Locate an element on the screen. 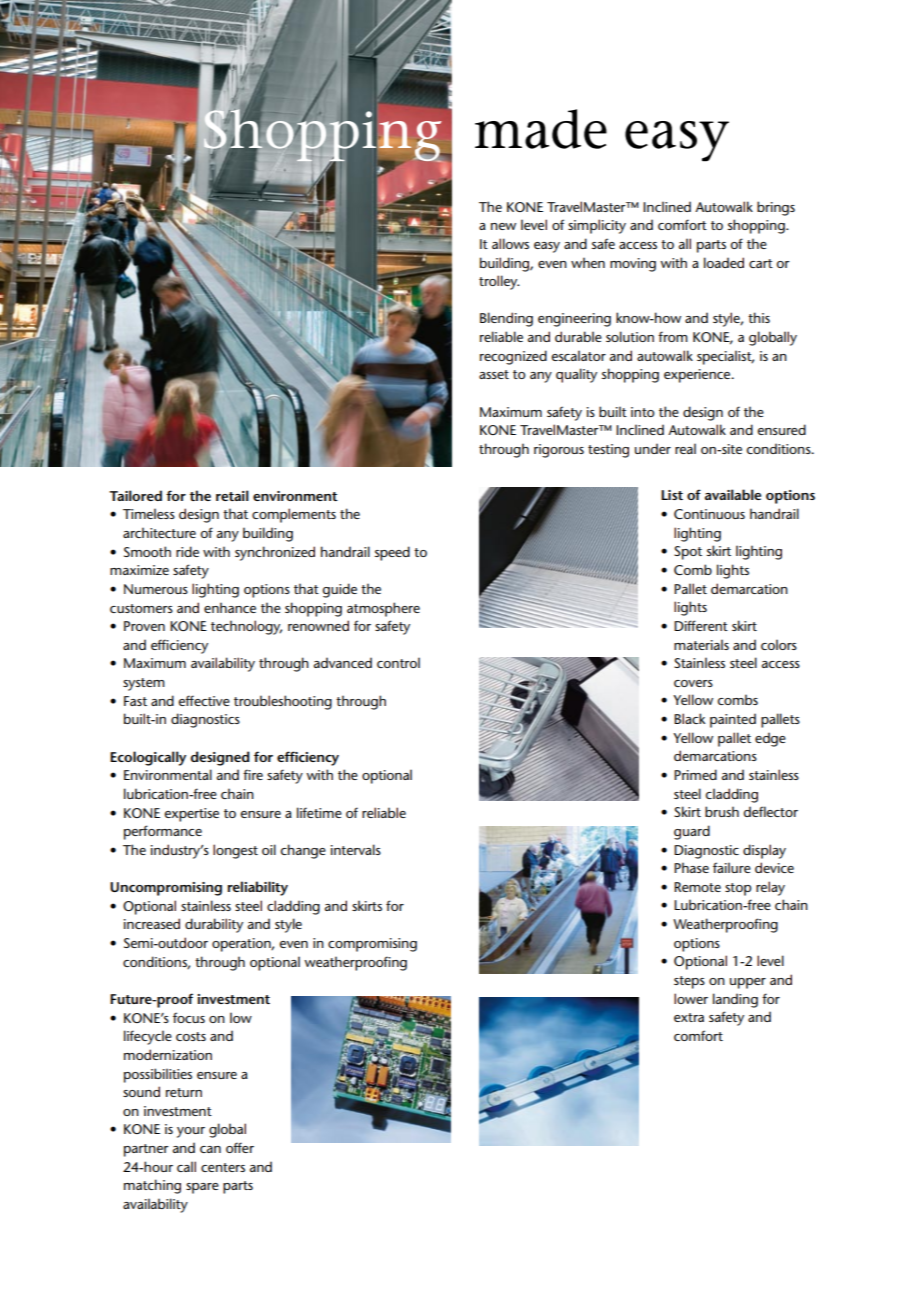 The width and height of the screenshot is (924, 1308). can is located at coordinates (210, 1149).
